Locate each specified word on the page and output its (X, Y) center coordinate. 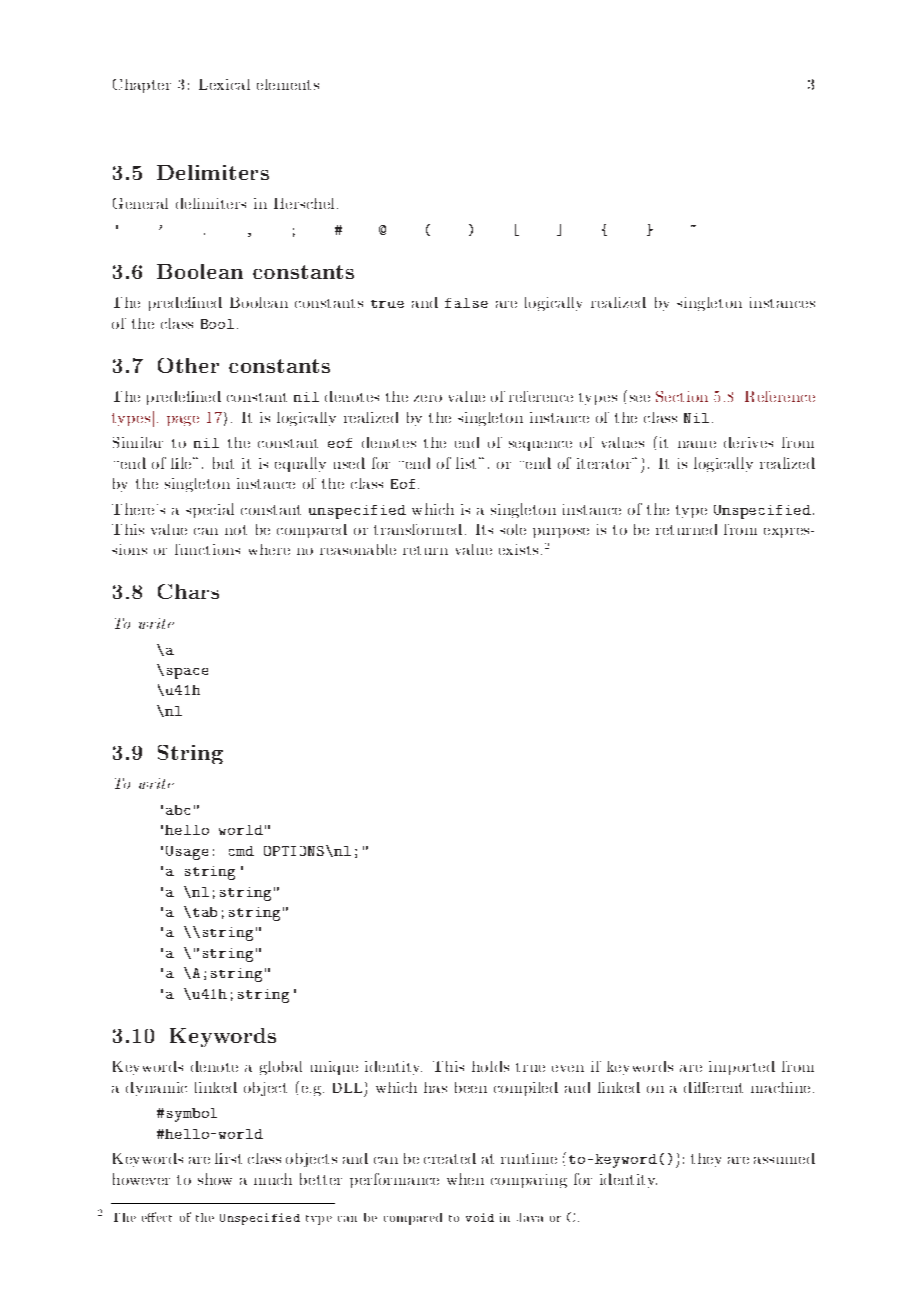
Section (682, 396)
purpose (561, 533)
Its (484, 529)
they (706, 1160)
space (187, 673)
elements (288, 84)
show (215, 1179)
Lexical (224, 84)
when (465, 1179)
